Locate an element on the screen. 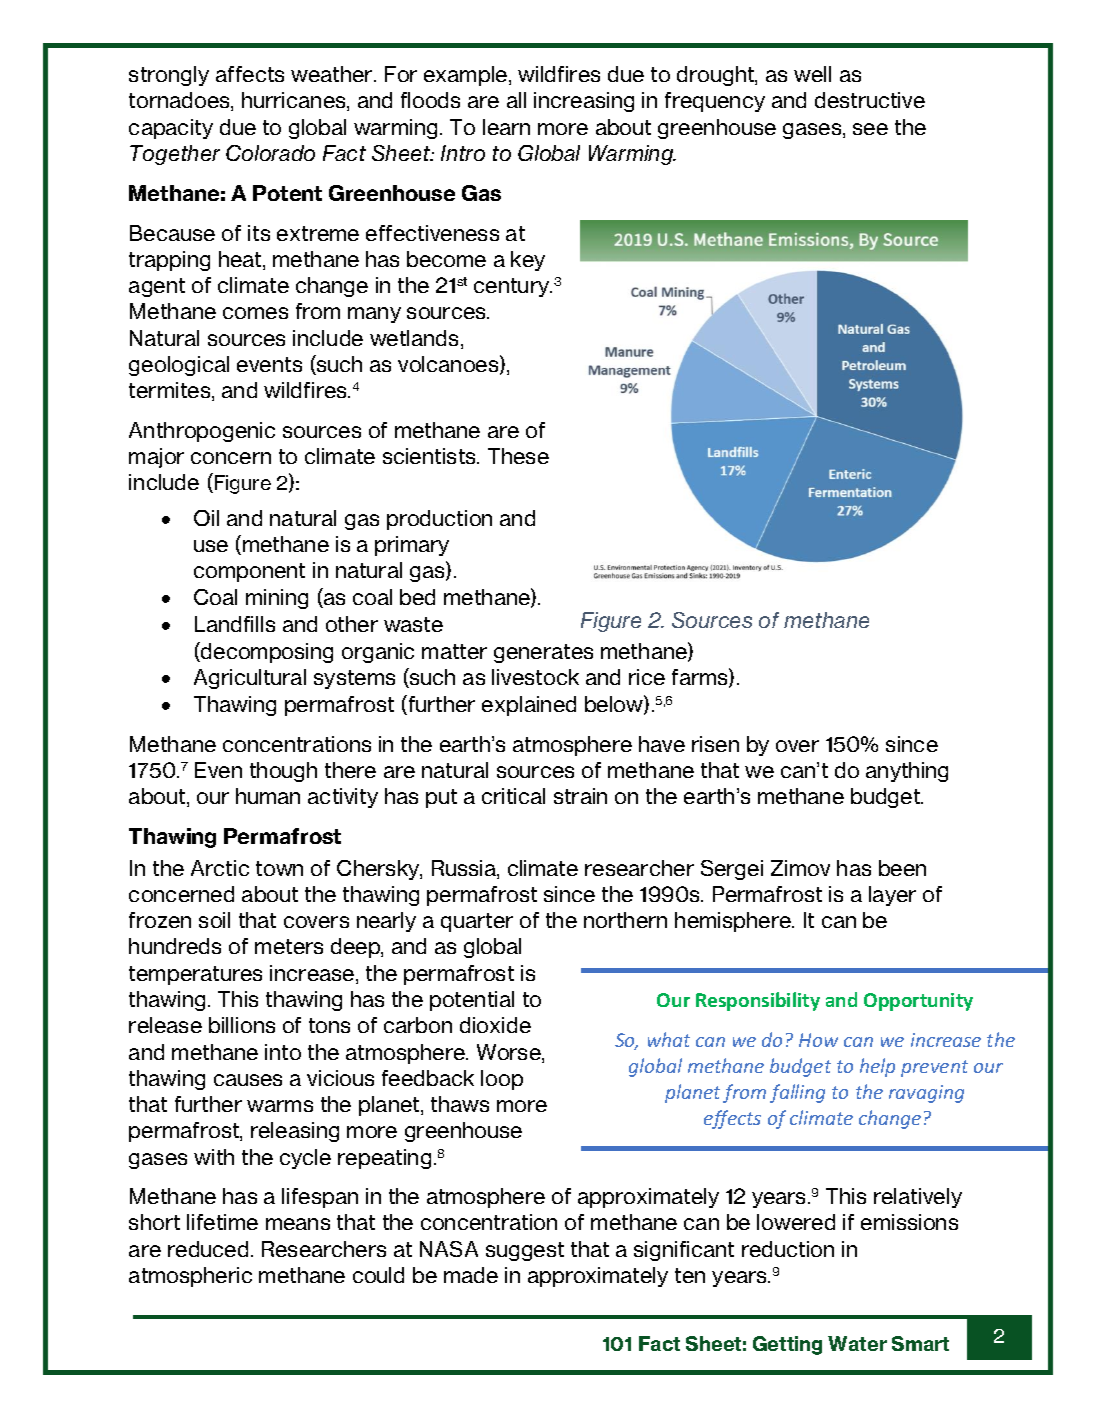 The height and width of the screenshot is (1418, 1096). How is located at coordinates (818, 1040).
